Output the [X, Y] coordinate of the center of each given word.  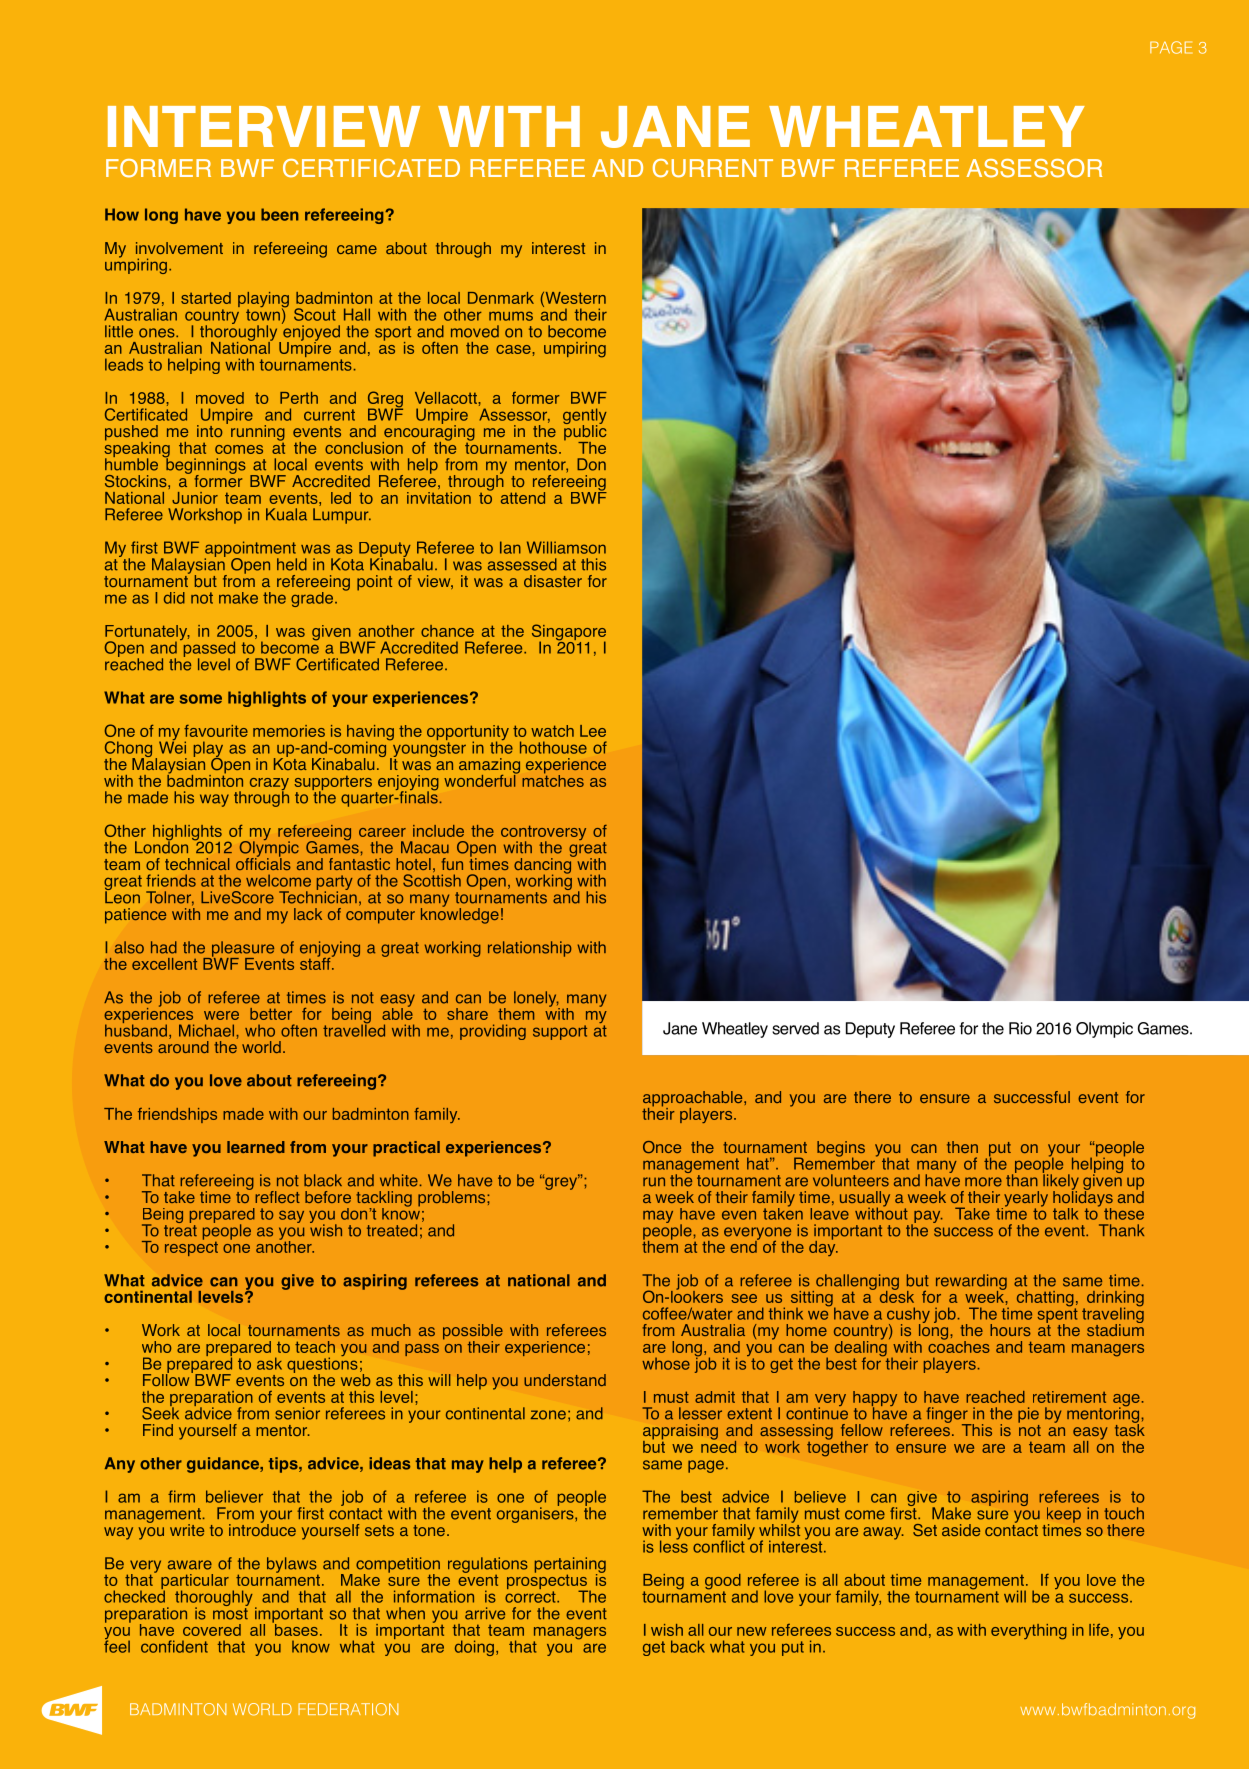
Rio [1020, 1028]
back [688, 1646]
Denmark [501, 298]
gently [585, 417]
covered [212, 1630]
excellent [164, 964]
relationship [530, 949]
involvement [179, 248]
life [1099, 1629]
